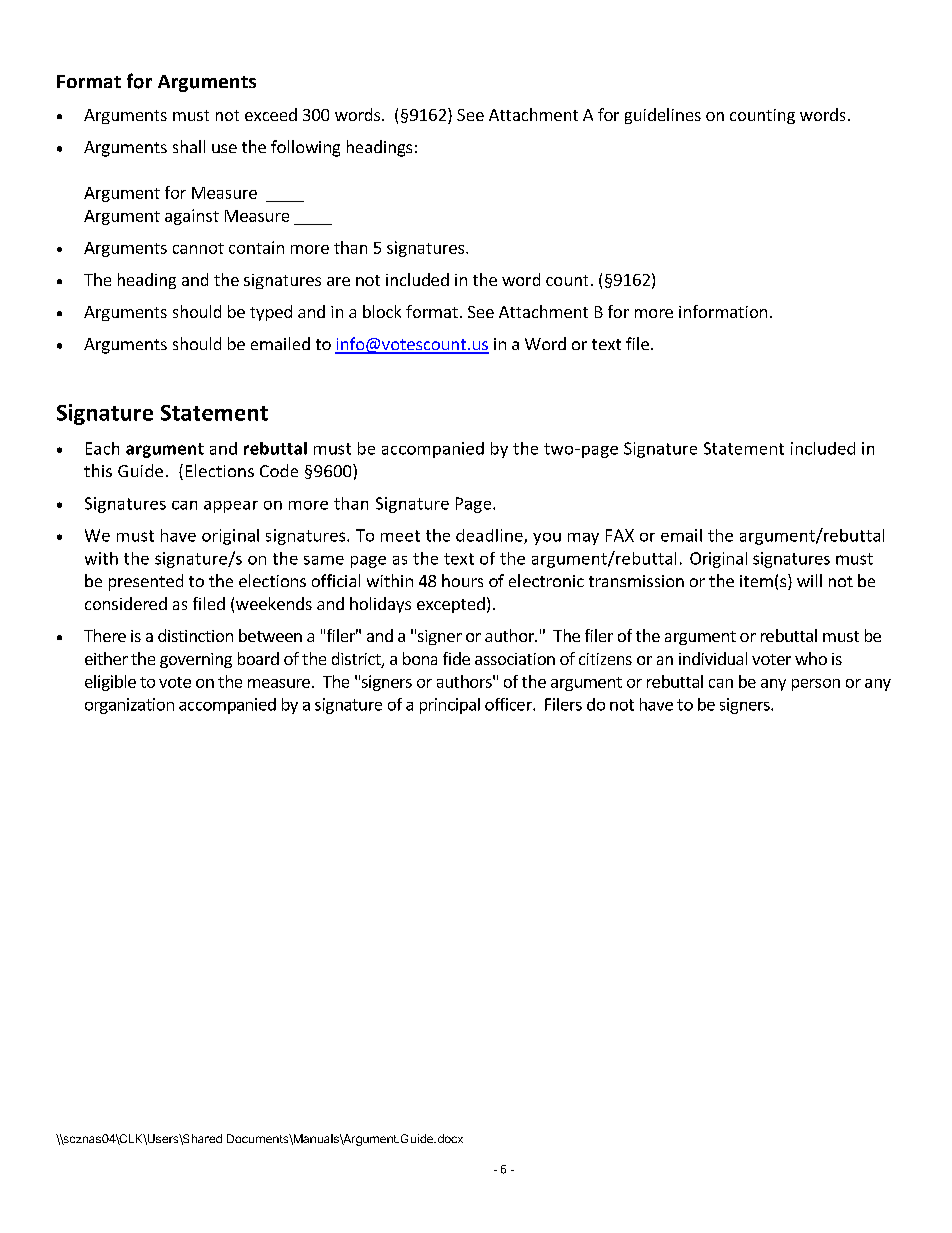  I want to click on FAX, so click(620, 535).
